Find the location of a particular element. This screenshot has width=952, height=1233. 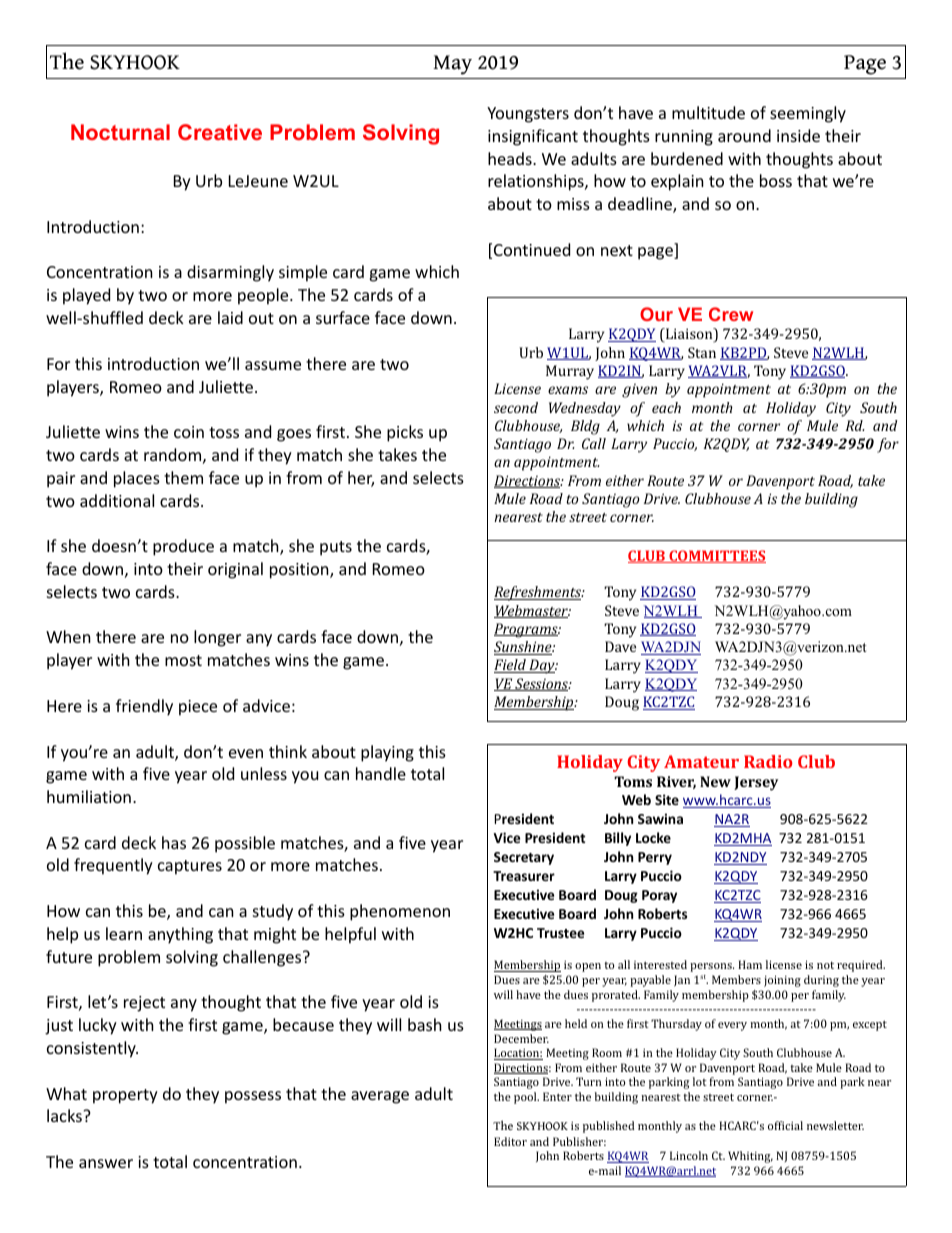

COMMITTEES is located at coordinates (716, 556).
